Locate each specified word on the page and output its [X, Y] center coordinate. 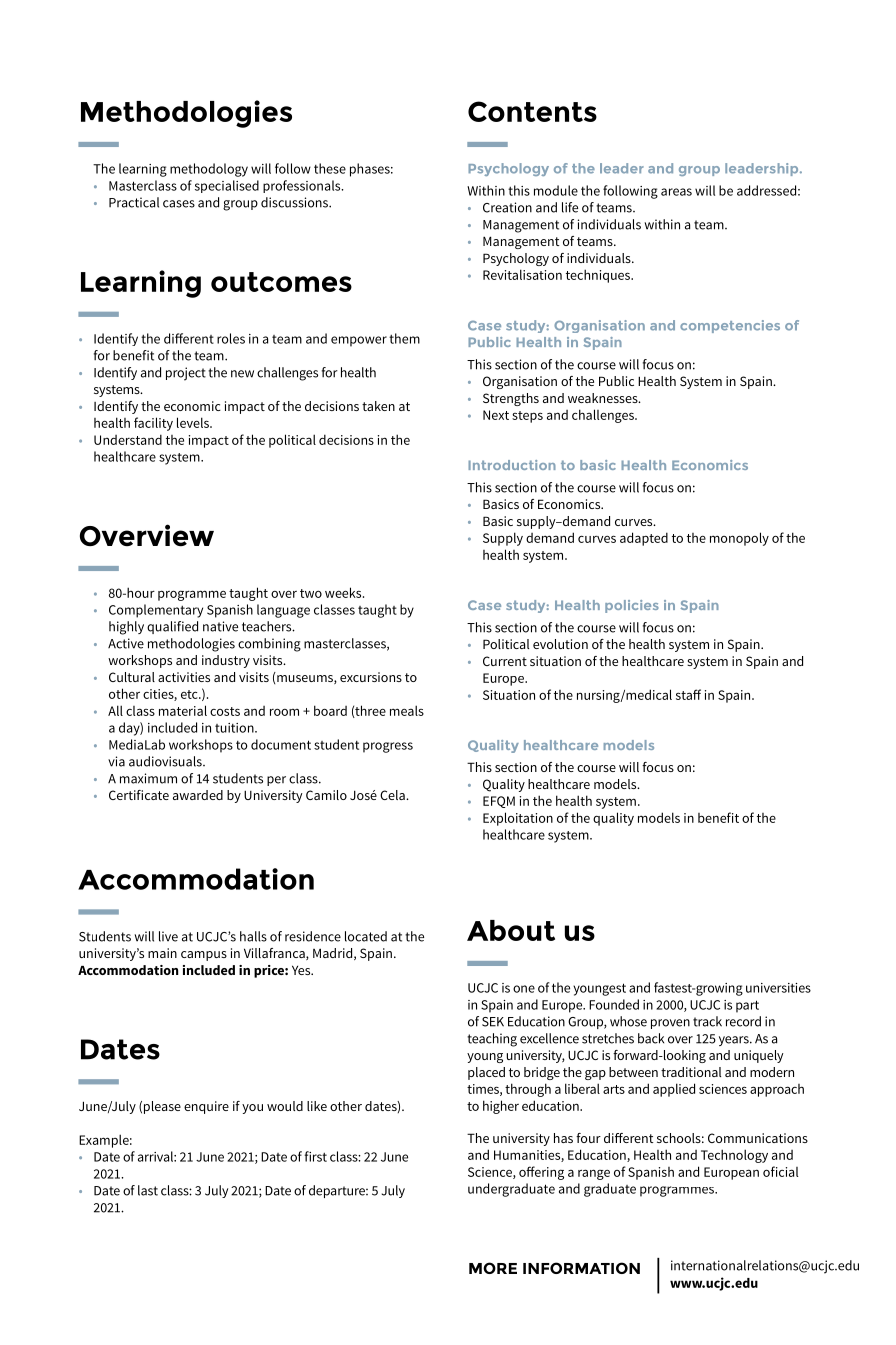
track [707, 1021]
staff [688, 694]
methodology [209, 170]
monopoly [739, 539]
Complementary [156, 611]
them [404, 338]
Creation [507, 207]
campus [204, 956]
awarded [198, 795]
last [148, 1190]
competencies [730, 326]
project [186, 374]
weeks [344, 592]
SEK [493, 1022]
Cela [393, 795]
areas [676, 192]
